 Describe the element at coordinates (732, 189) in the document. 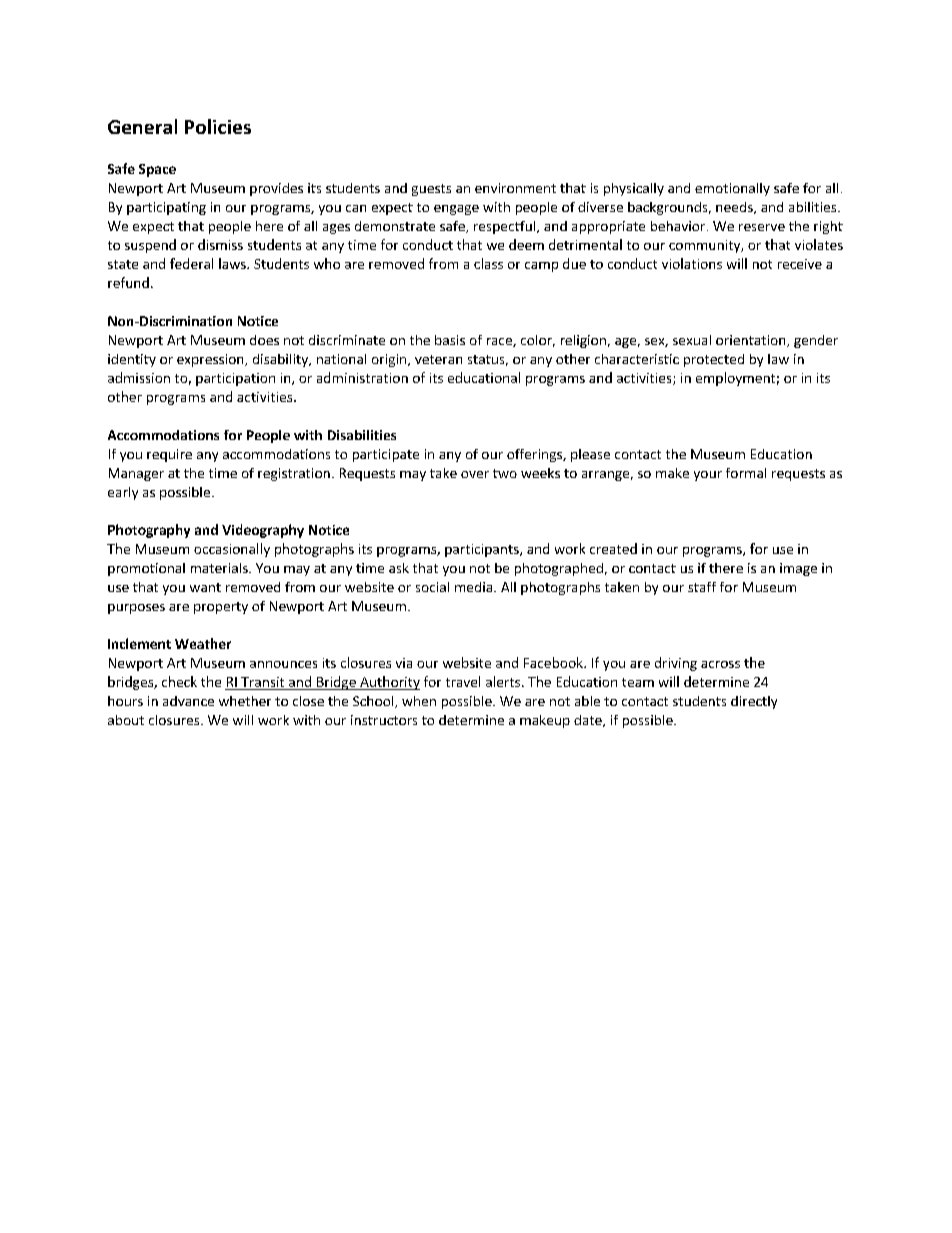

I see `emotionally` at that location.
